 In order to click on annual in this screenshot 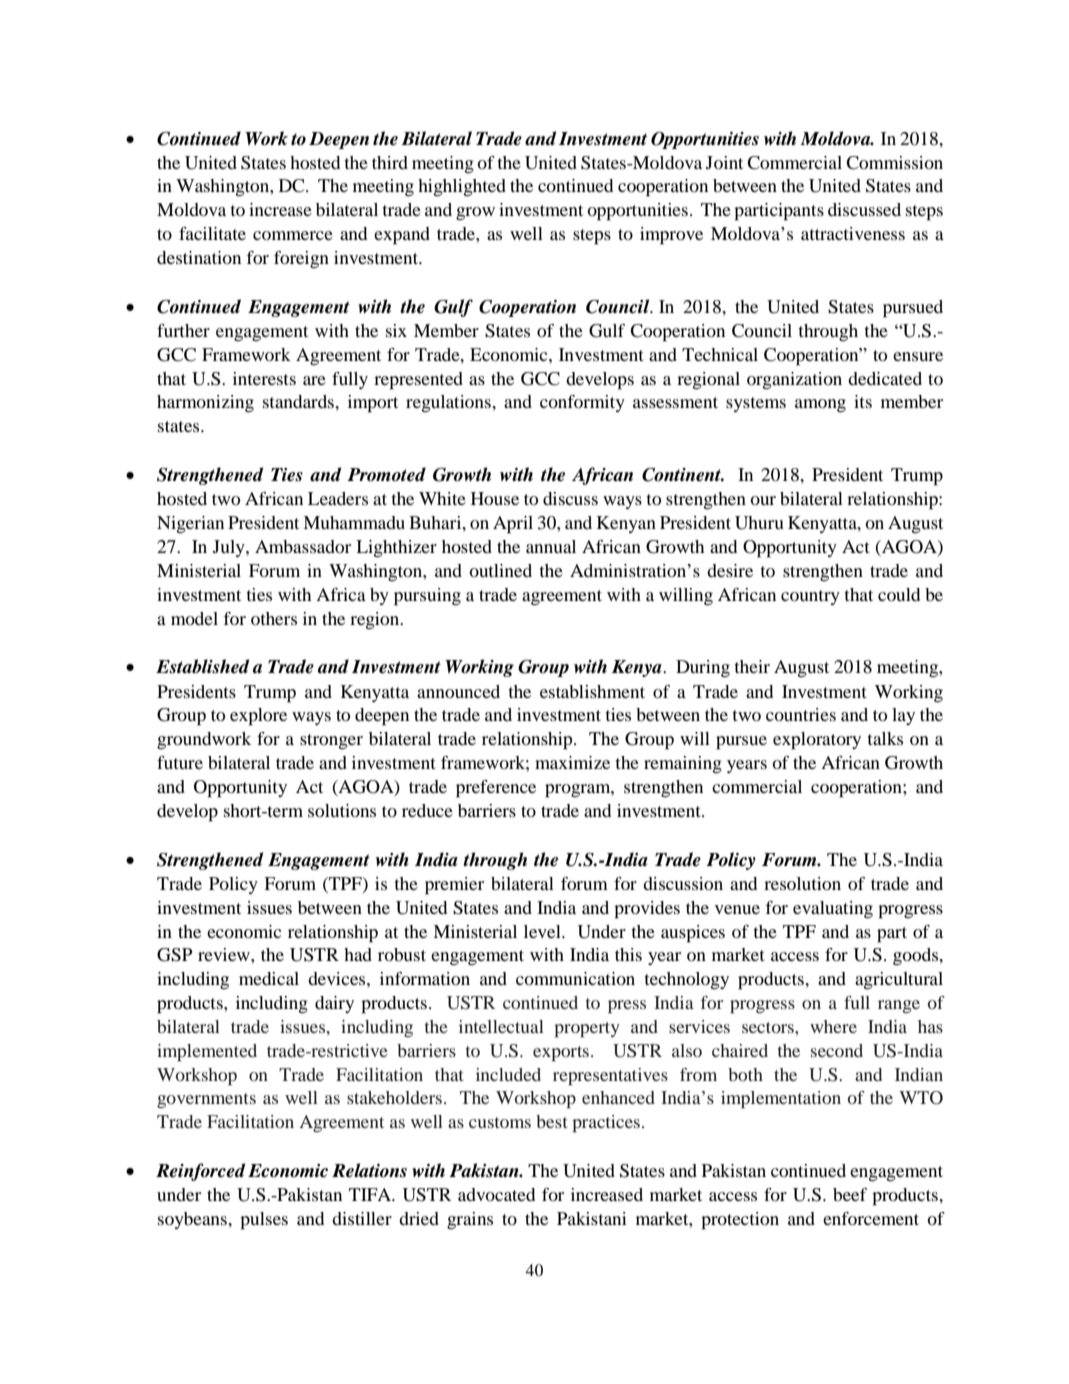, I will do `click(551, 546)`.
